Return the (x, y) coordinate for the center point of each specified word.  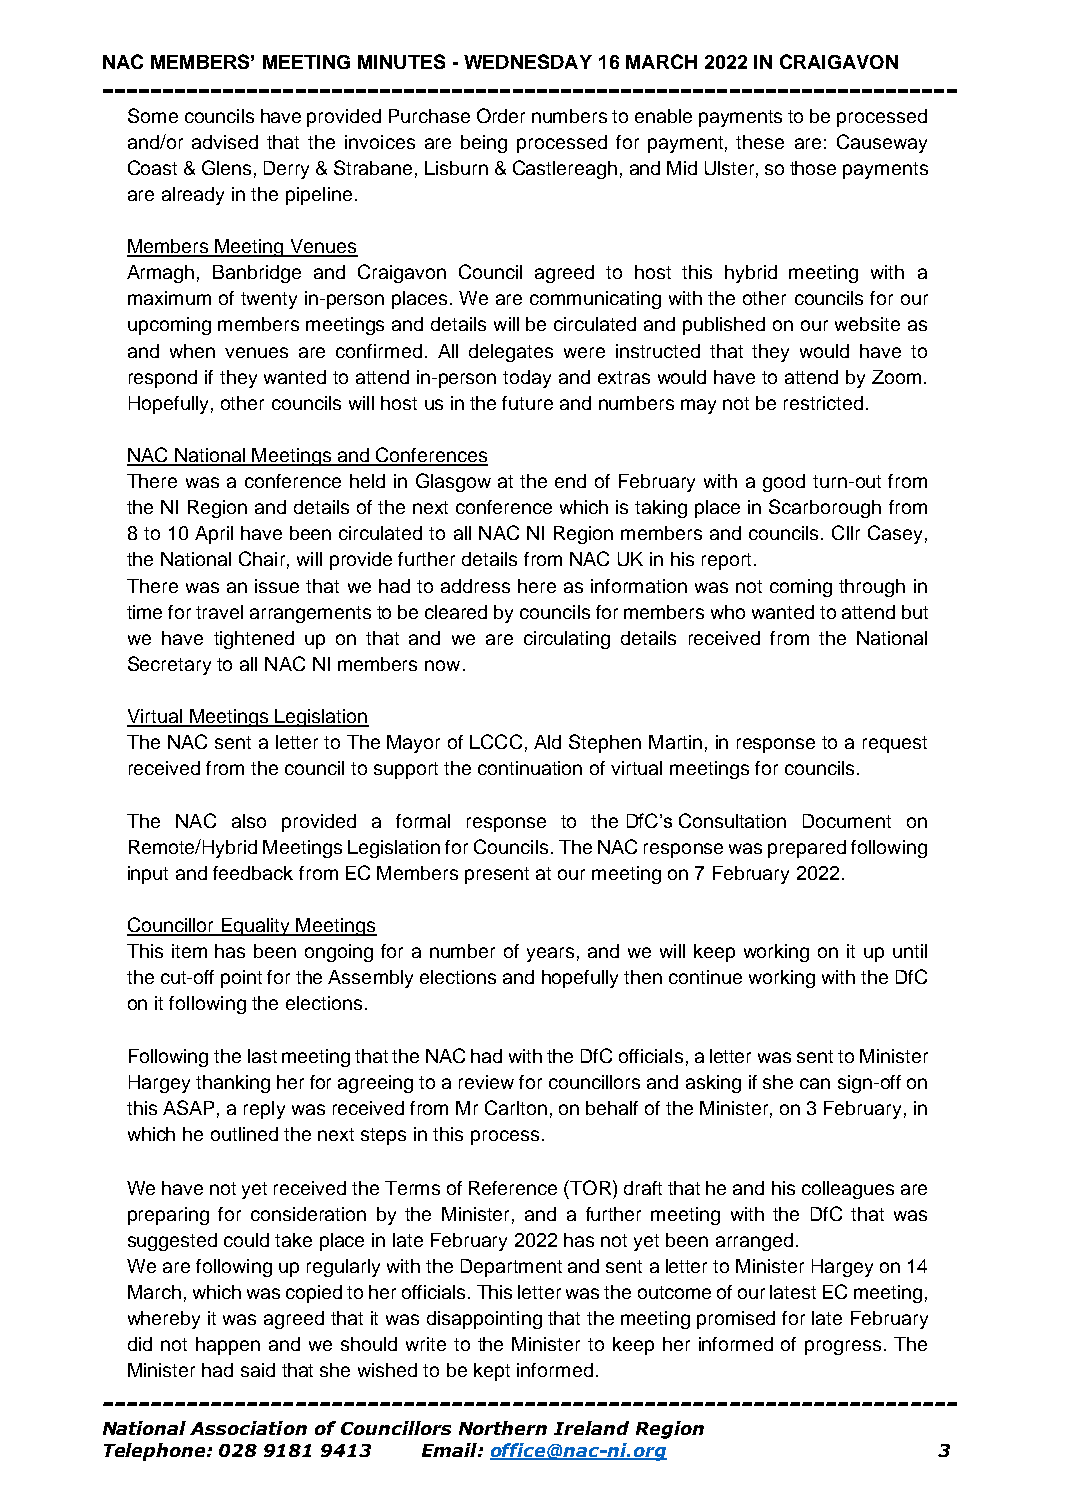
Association (248, 1428)
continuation (530, 768)
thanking (233, 1084)
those (813, 168)
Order (501, 115)
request (895, 744)
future (527, 403)
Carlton (516, 1107)
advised (225, 142)
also (249, 821)
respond (163, 379)
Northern (503, 1428)
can (815, 1083)
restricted (823, 403)
